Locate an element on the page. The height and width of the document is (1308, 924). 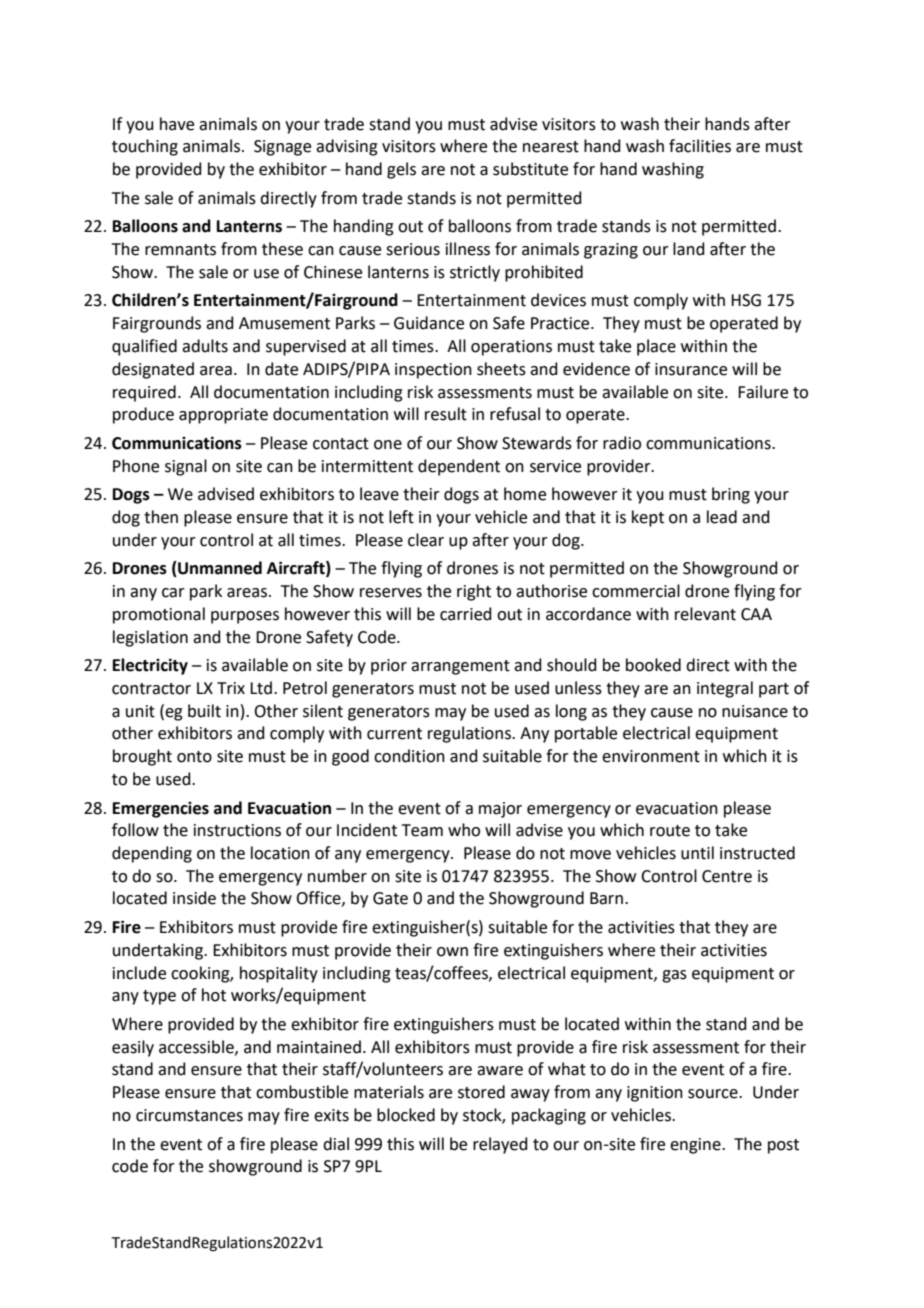
relevant is located at coordinates (705, 614).
